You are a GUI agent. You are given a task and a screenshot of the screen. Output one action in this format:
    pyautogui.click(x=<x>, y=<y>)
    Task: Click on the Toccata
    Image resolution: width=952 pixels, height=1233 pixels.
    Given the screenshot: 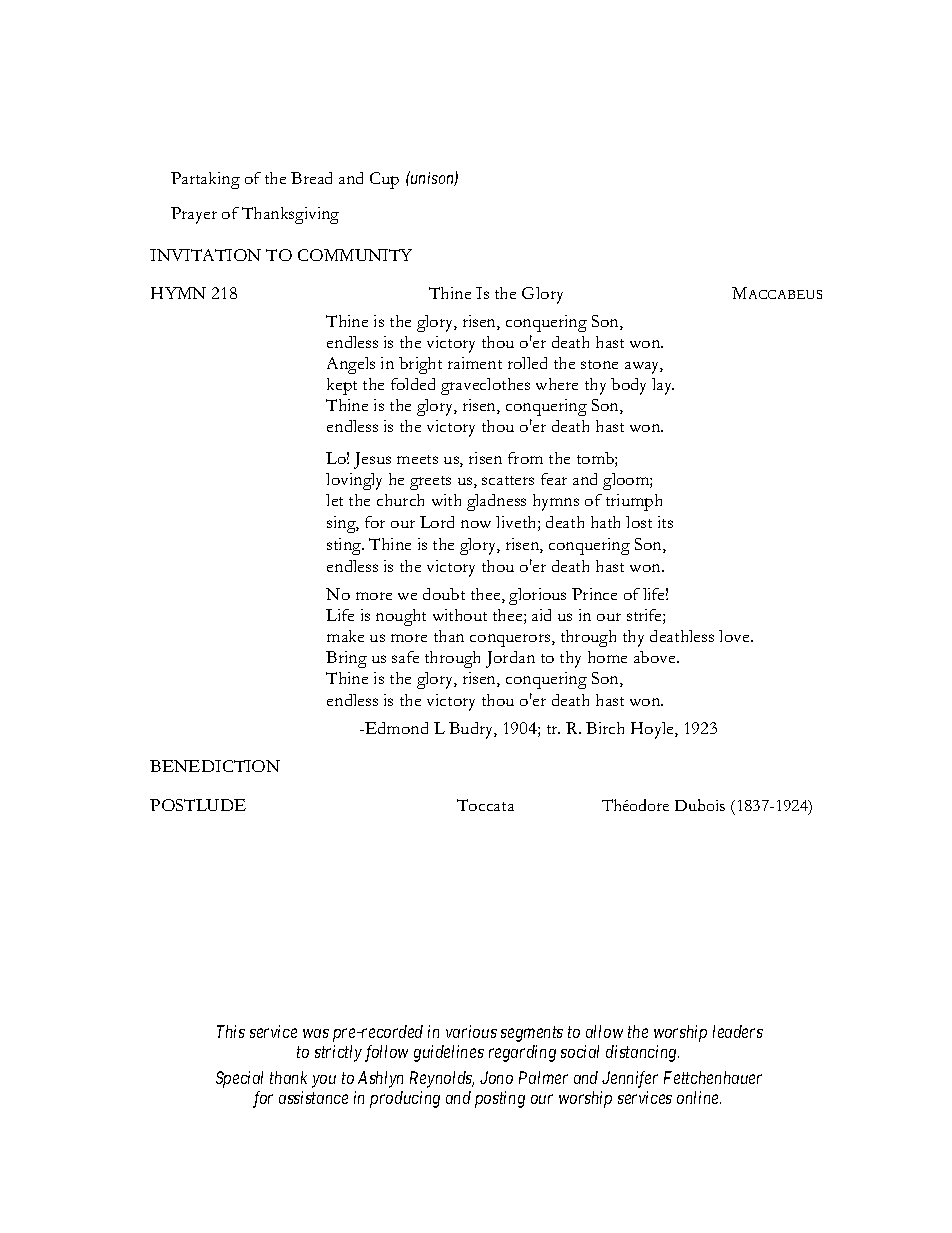 What is the action you would take?
    pyautogui.click(x=485, y=805)
